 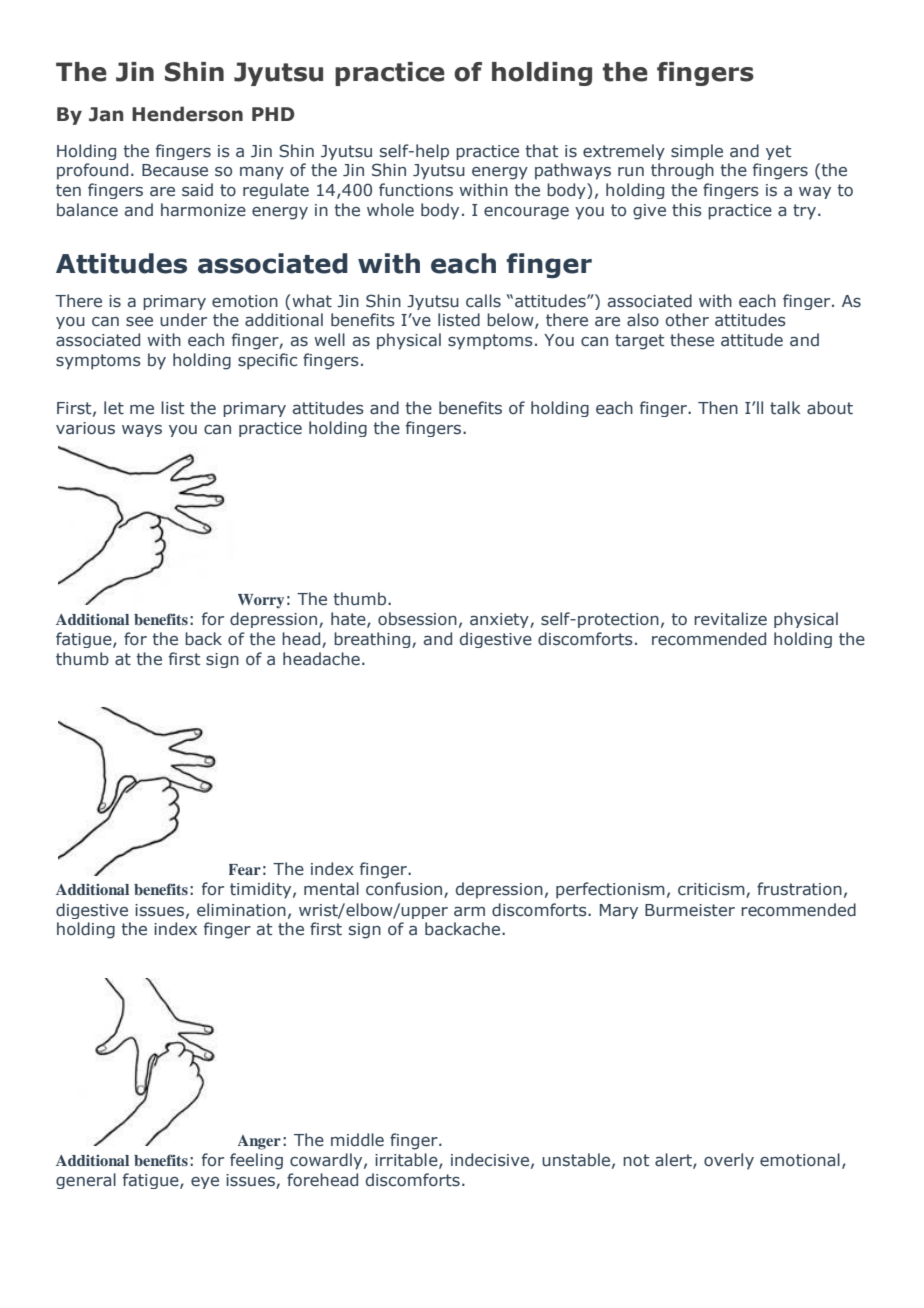 I want to click on Worry, so click(x=261, y=601).
